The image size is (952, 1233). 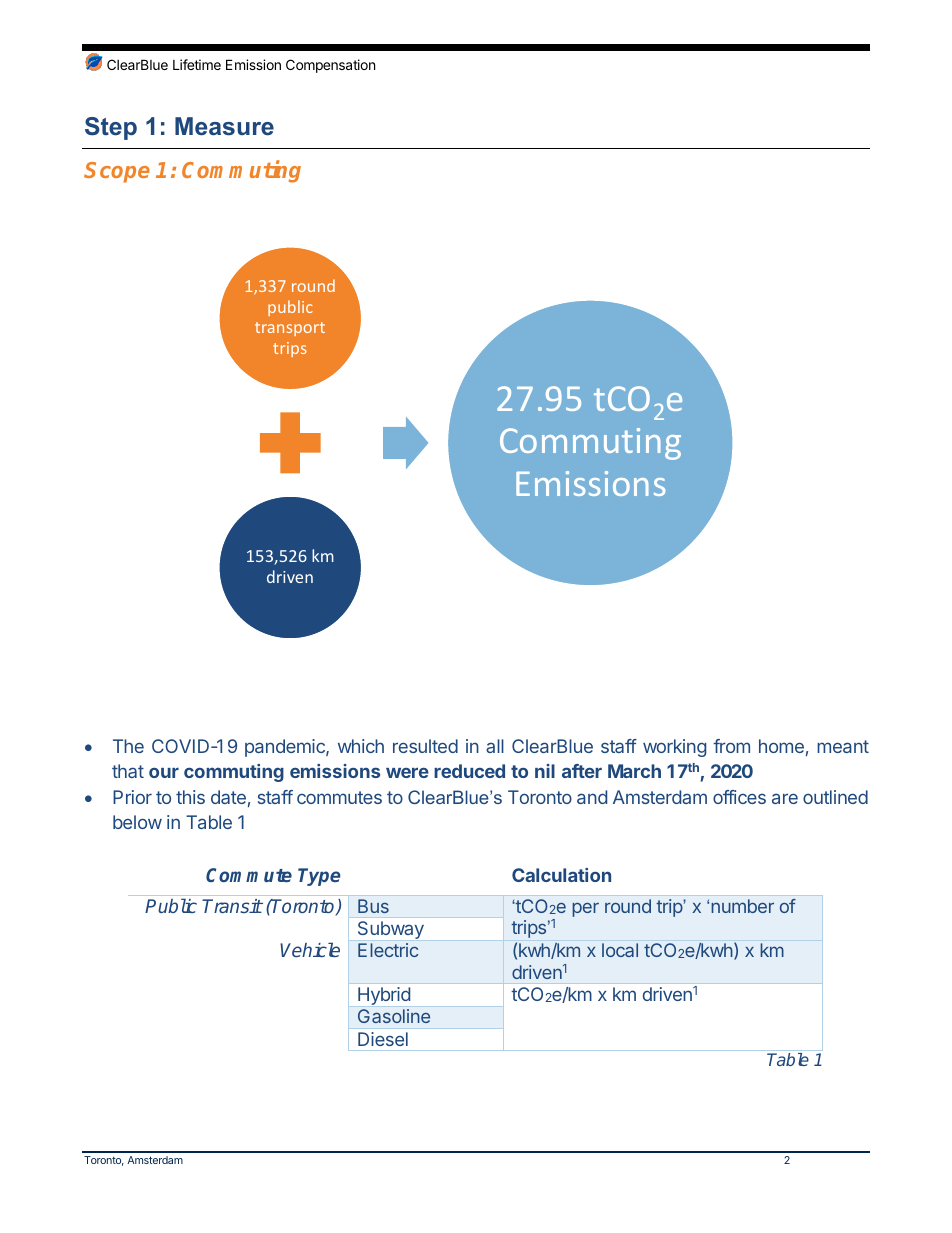 I want to click on The, so click(x=128, y=746).
